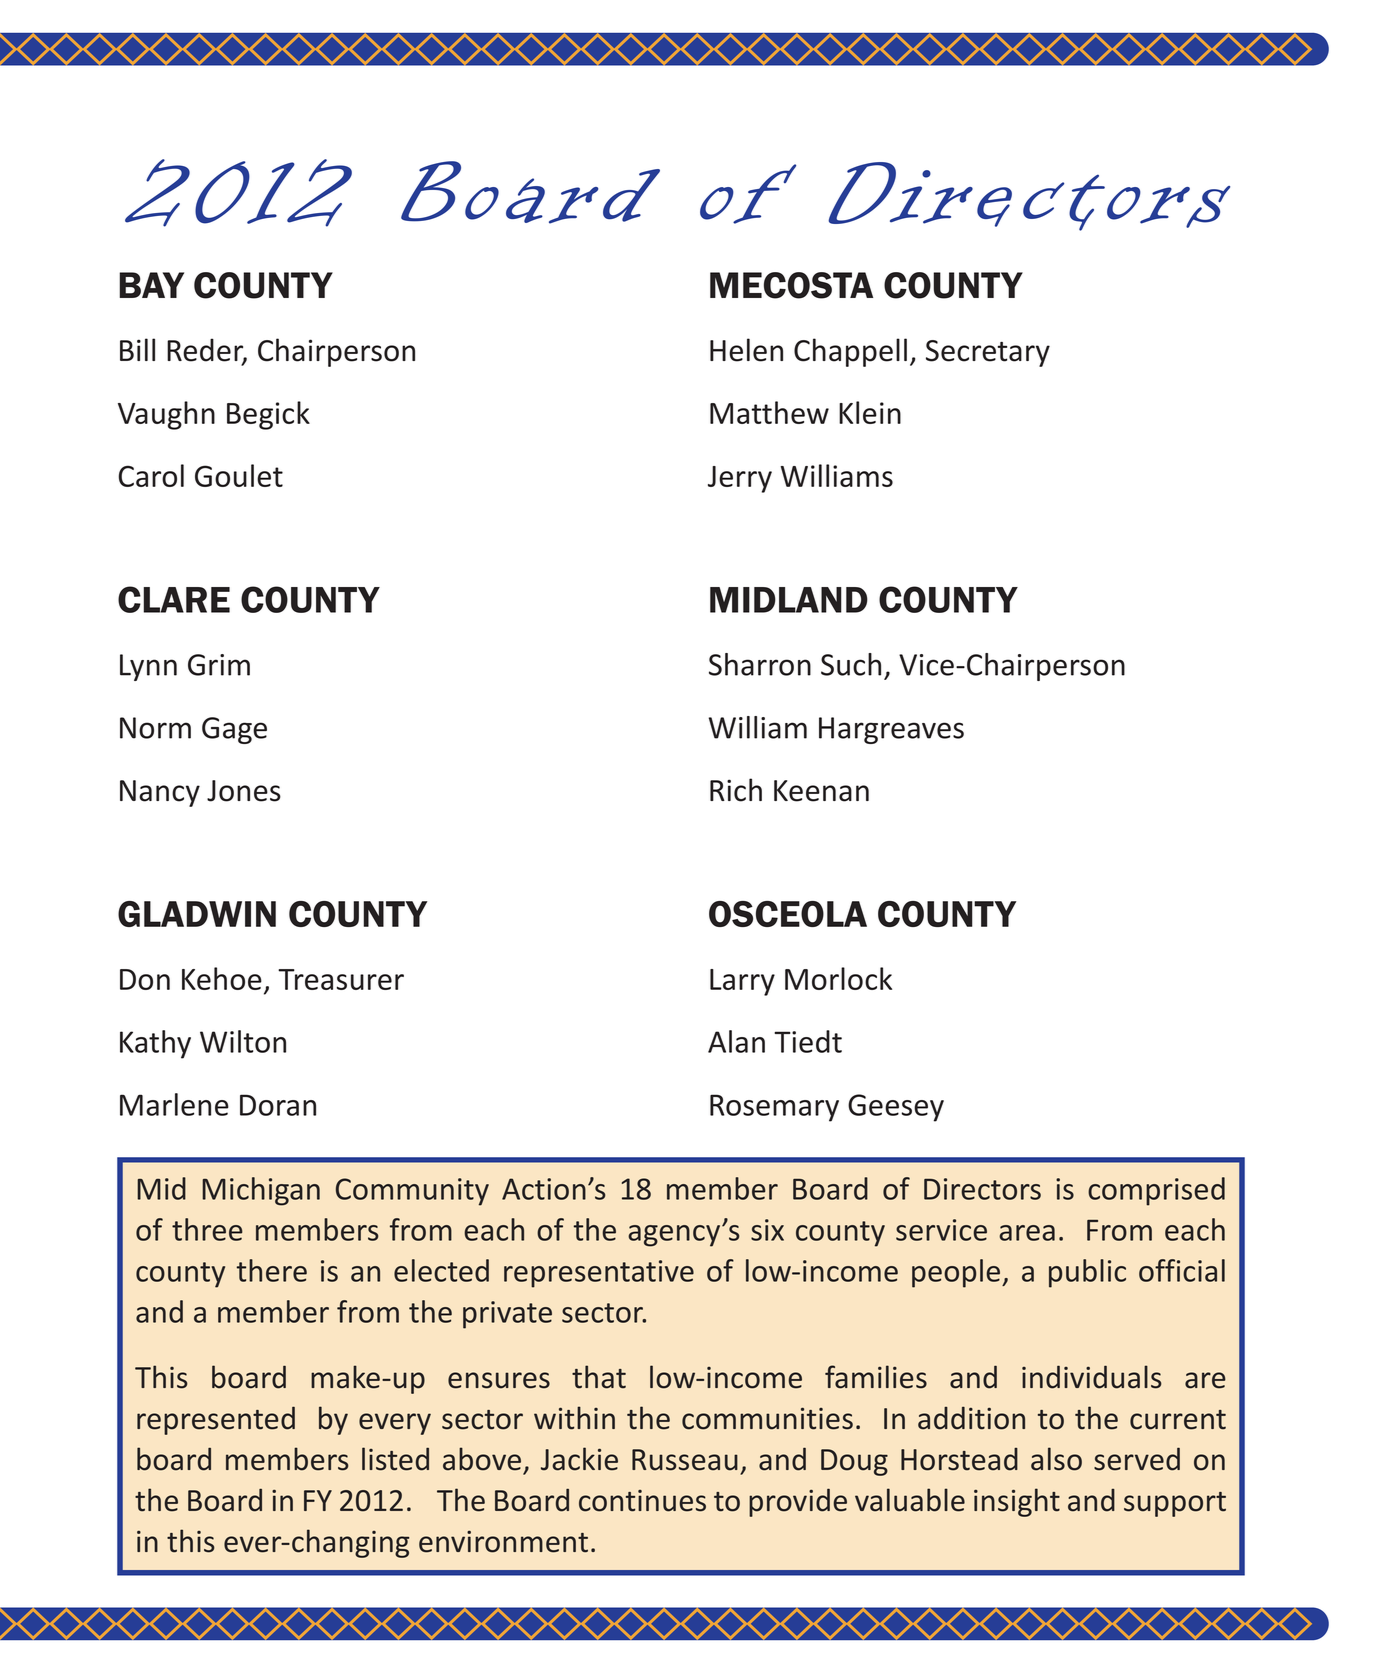  Describe the element at coordinates (599, 1274) in the screenshot. I see `representative` at that location.
